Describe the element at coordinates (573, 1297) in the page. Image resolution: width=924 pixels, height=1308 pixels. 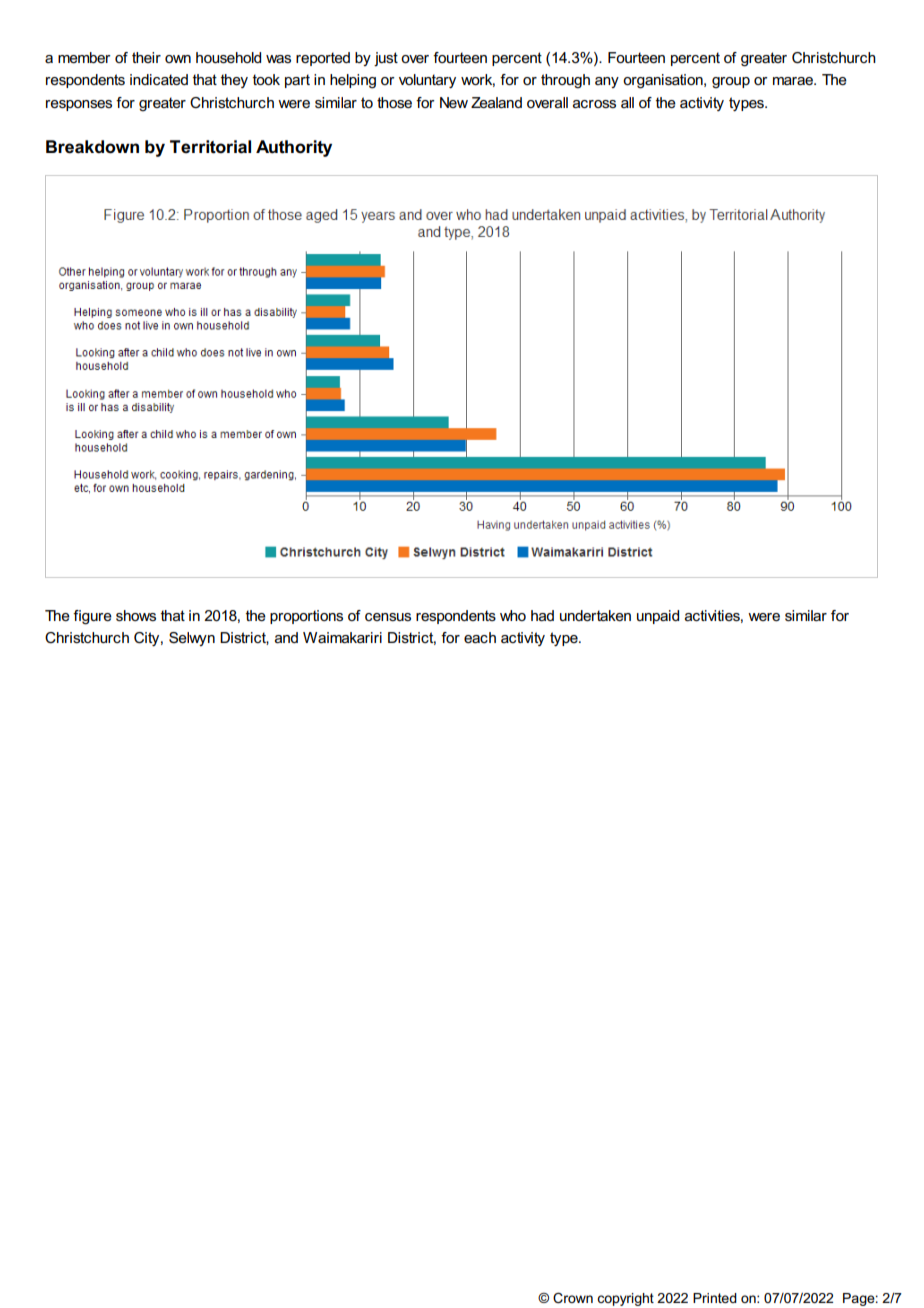
I see `Crown` at that location.
